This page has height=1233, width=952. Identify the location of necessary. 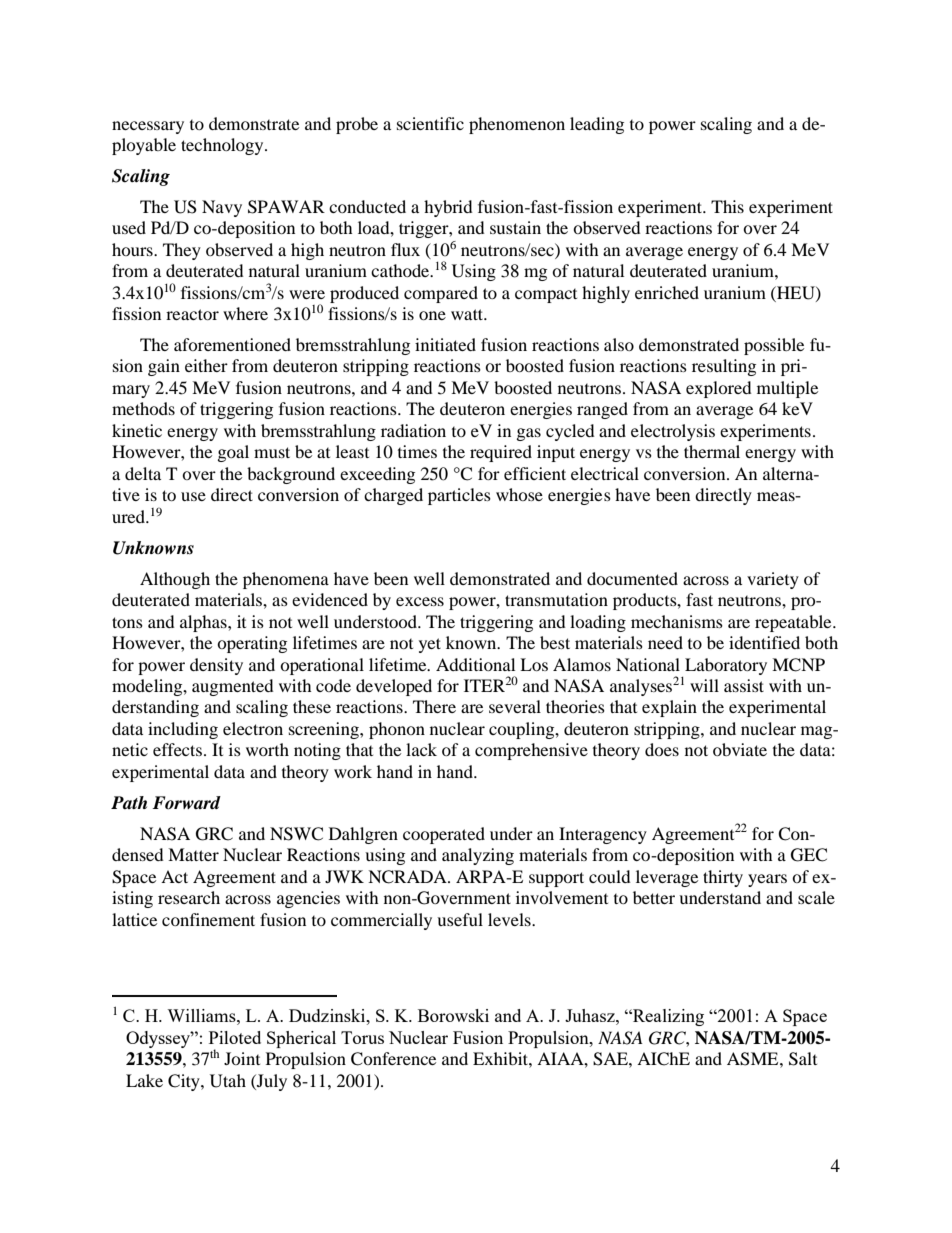
(148, 127).
